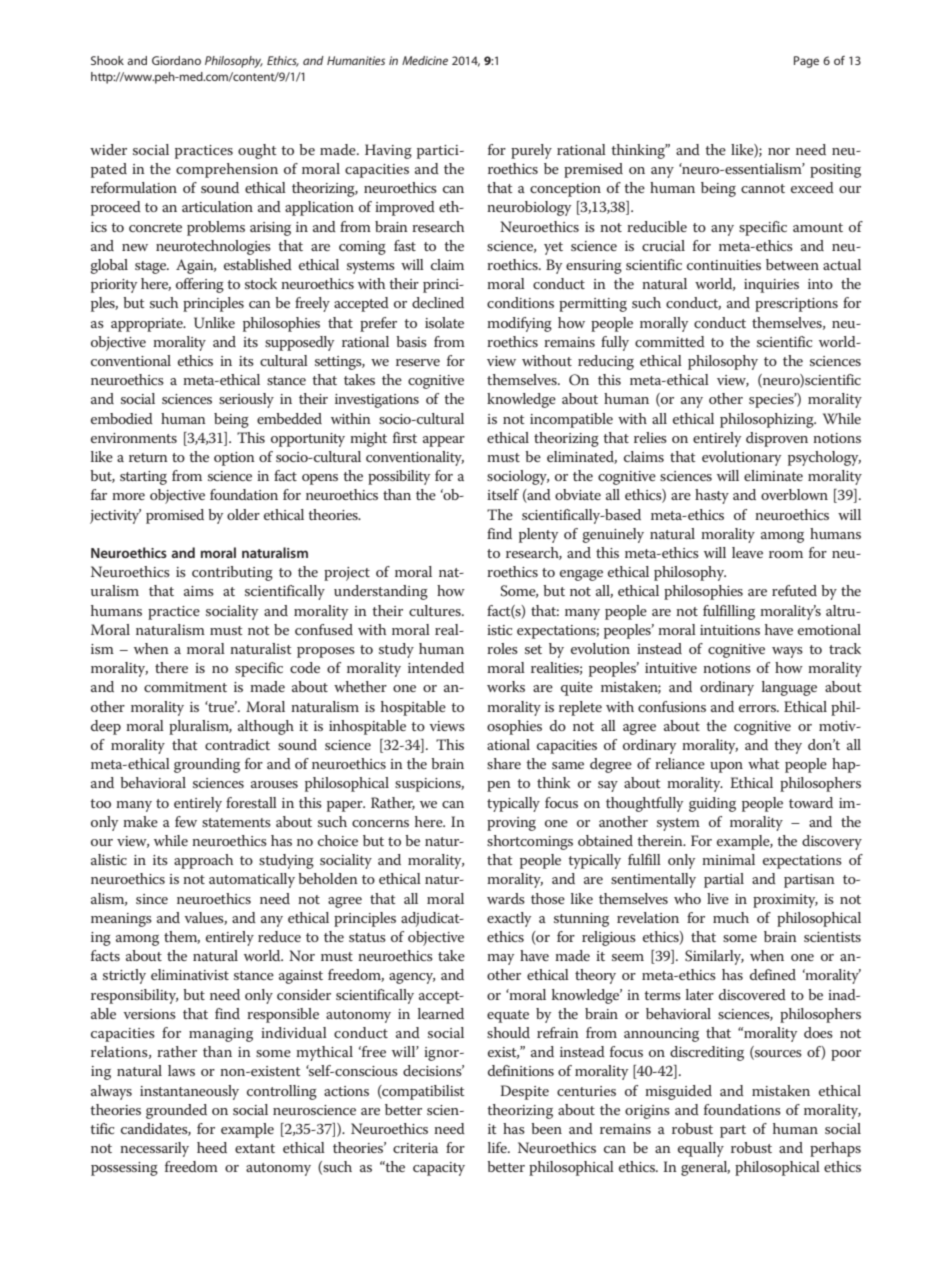  Describe the element at coordinates (212, 1147) in the image. I see `heed` at that location.
